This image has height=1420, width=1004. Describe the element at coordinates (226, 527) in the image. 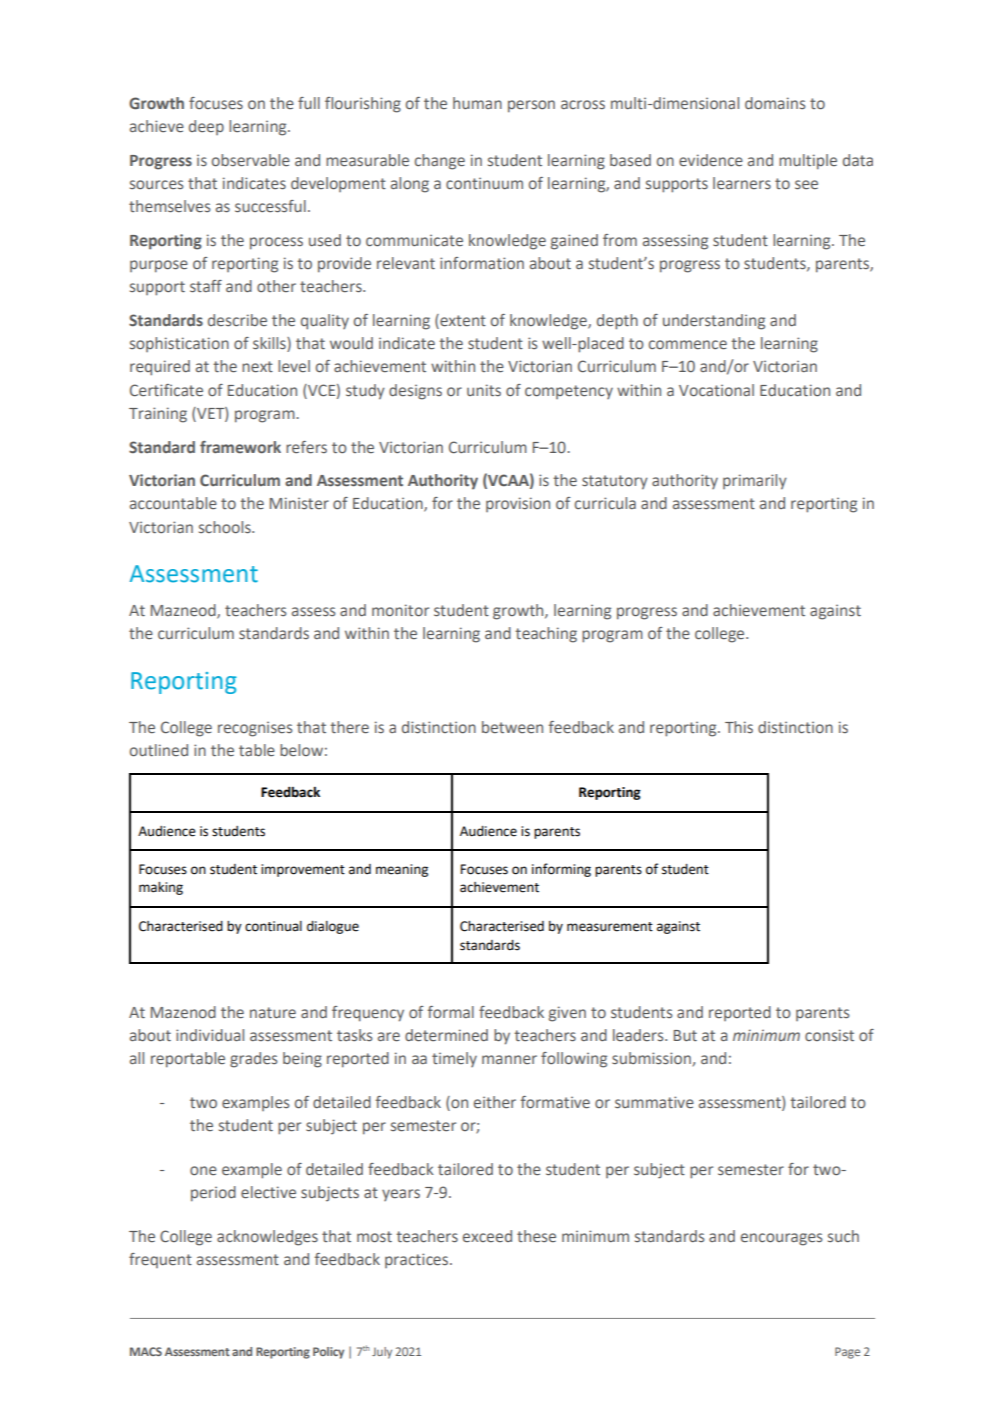

I see `schools` at that location.
